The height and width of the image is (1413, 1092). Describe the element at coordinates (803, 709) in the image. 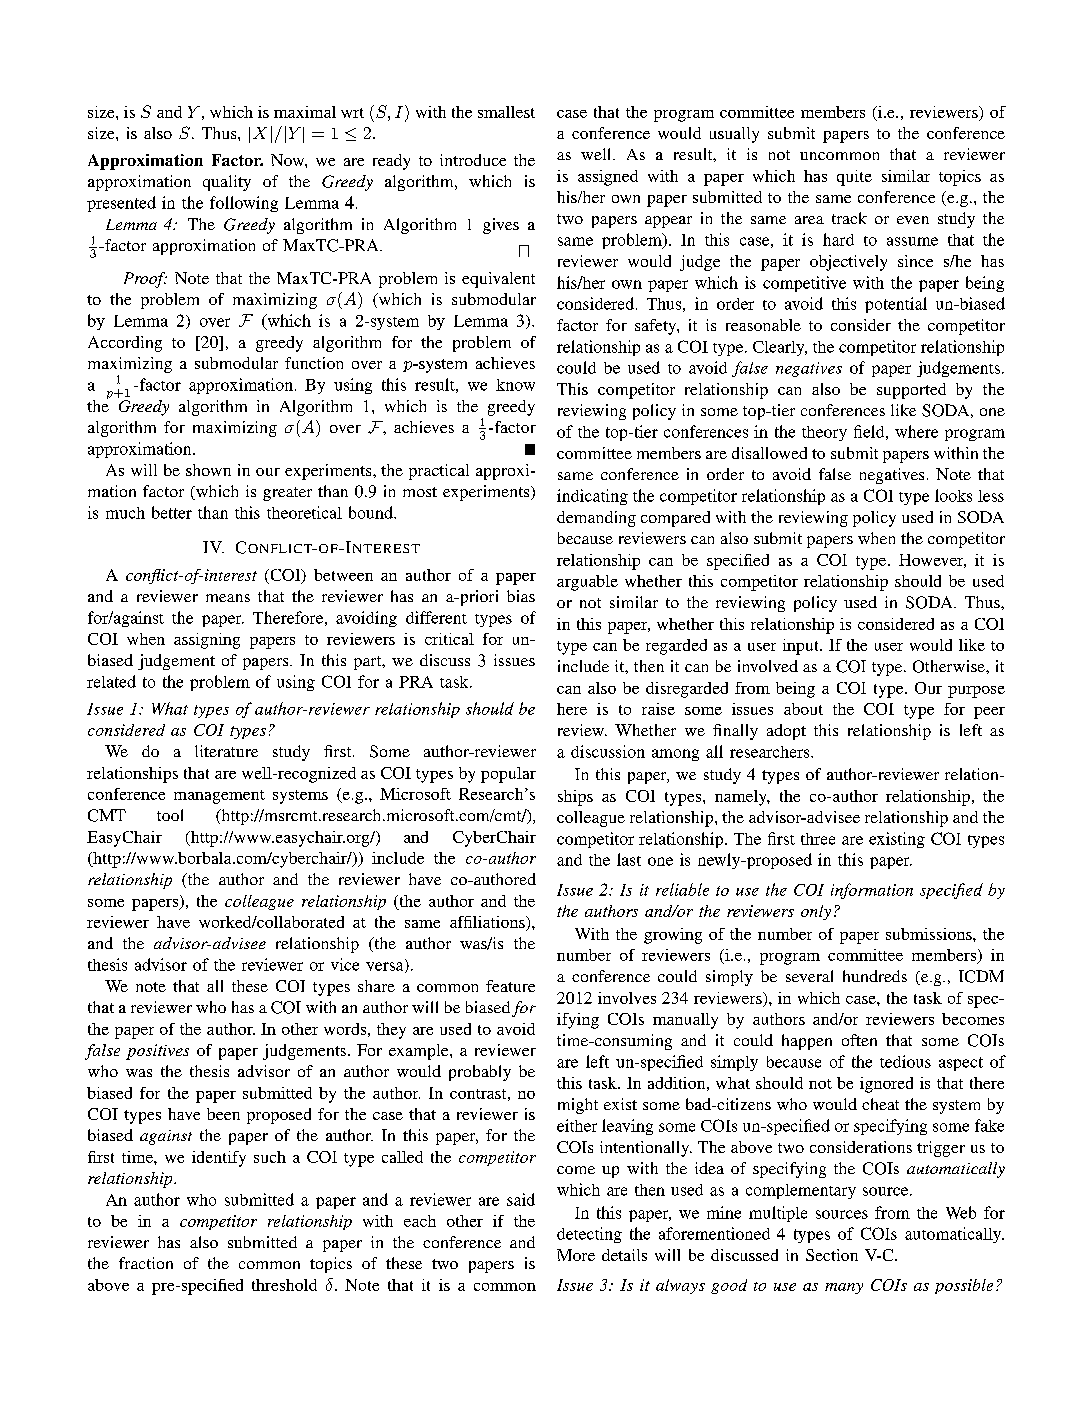

I see `about` at that location.
